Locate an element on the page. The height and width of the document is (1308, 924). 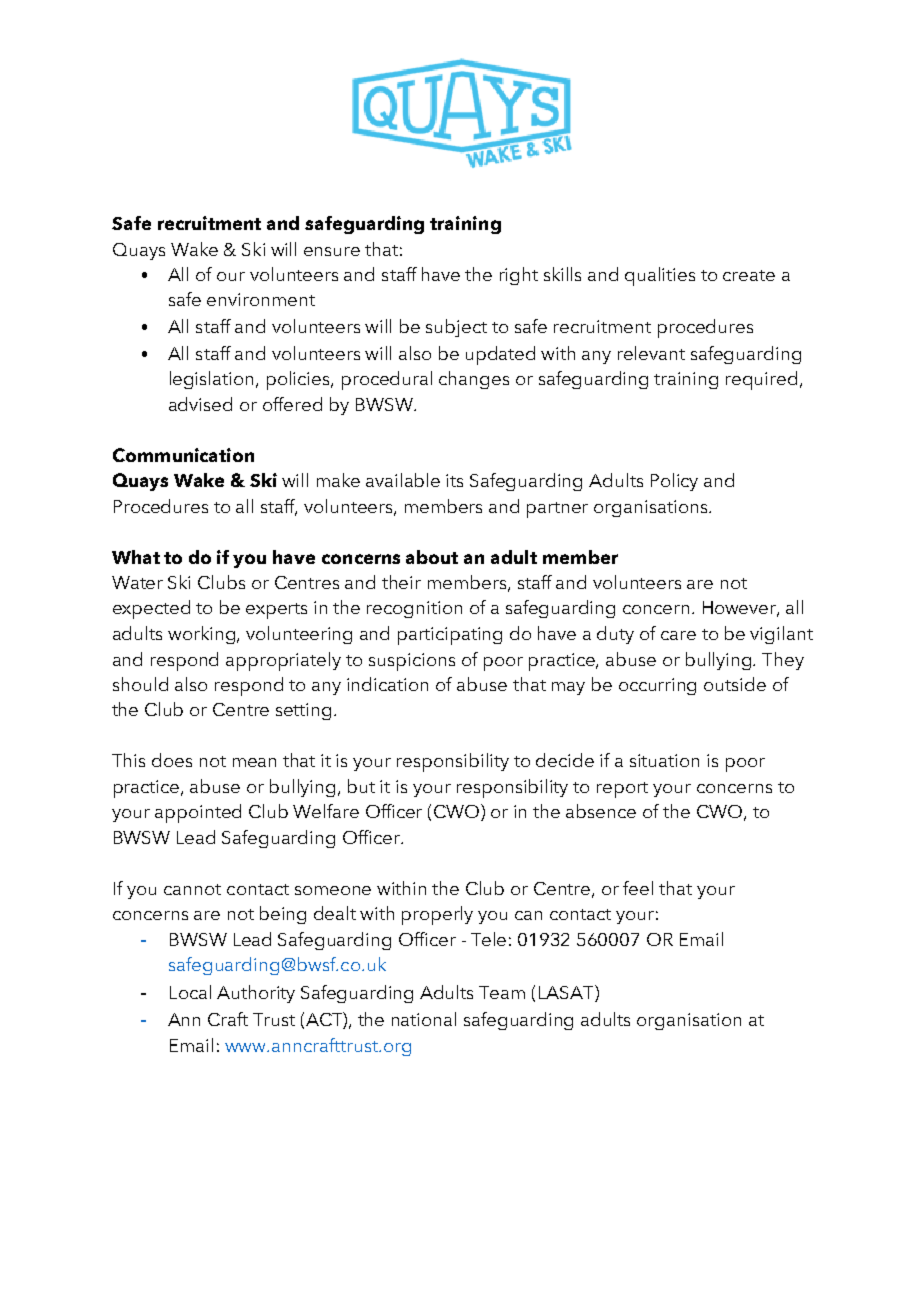
right is located at coordinates (519, 276).
